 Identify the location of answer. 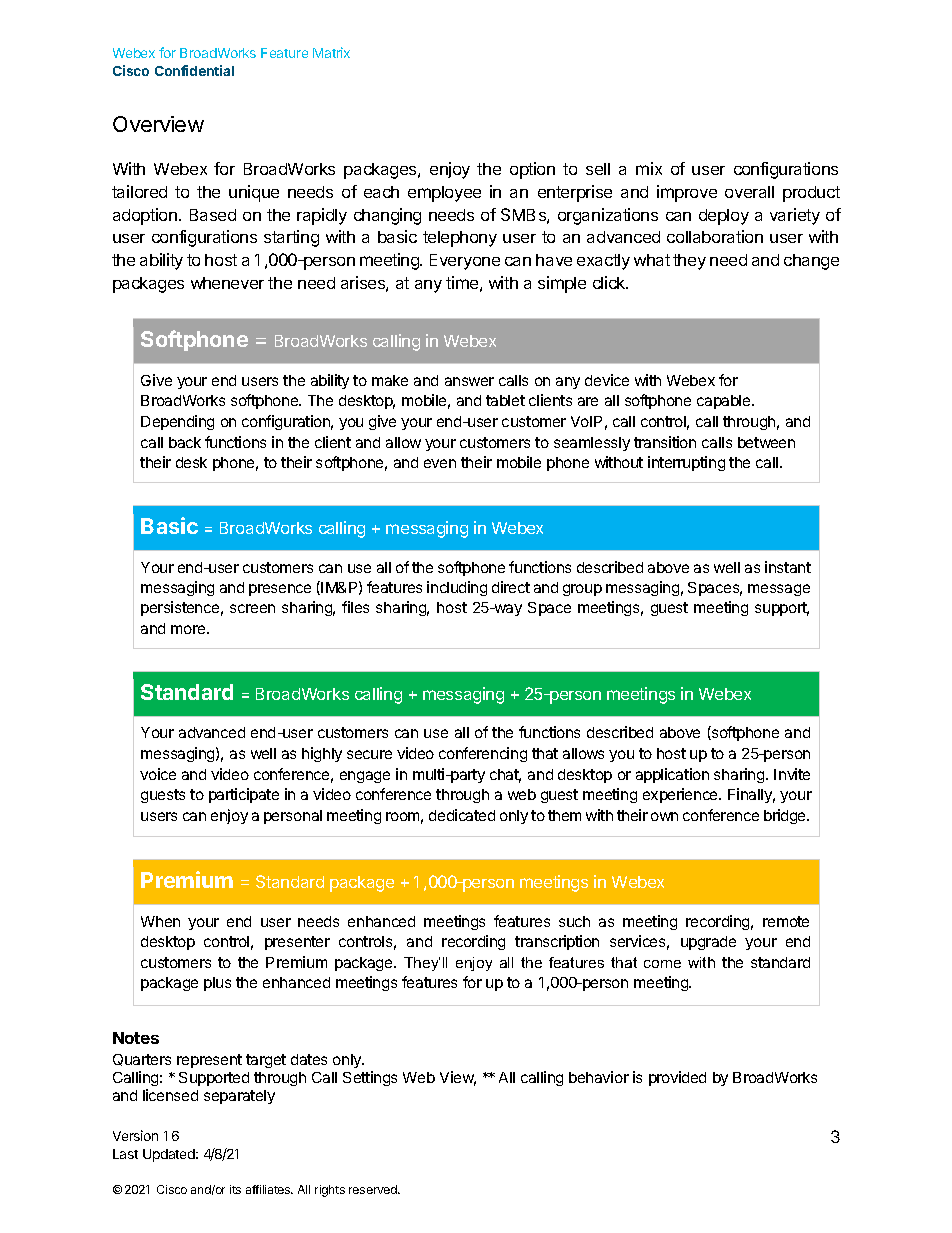
(469, 381).
